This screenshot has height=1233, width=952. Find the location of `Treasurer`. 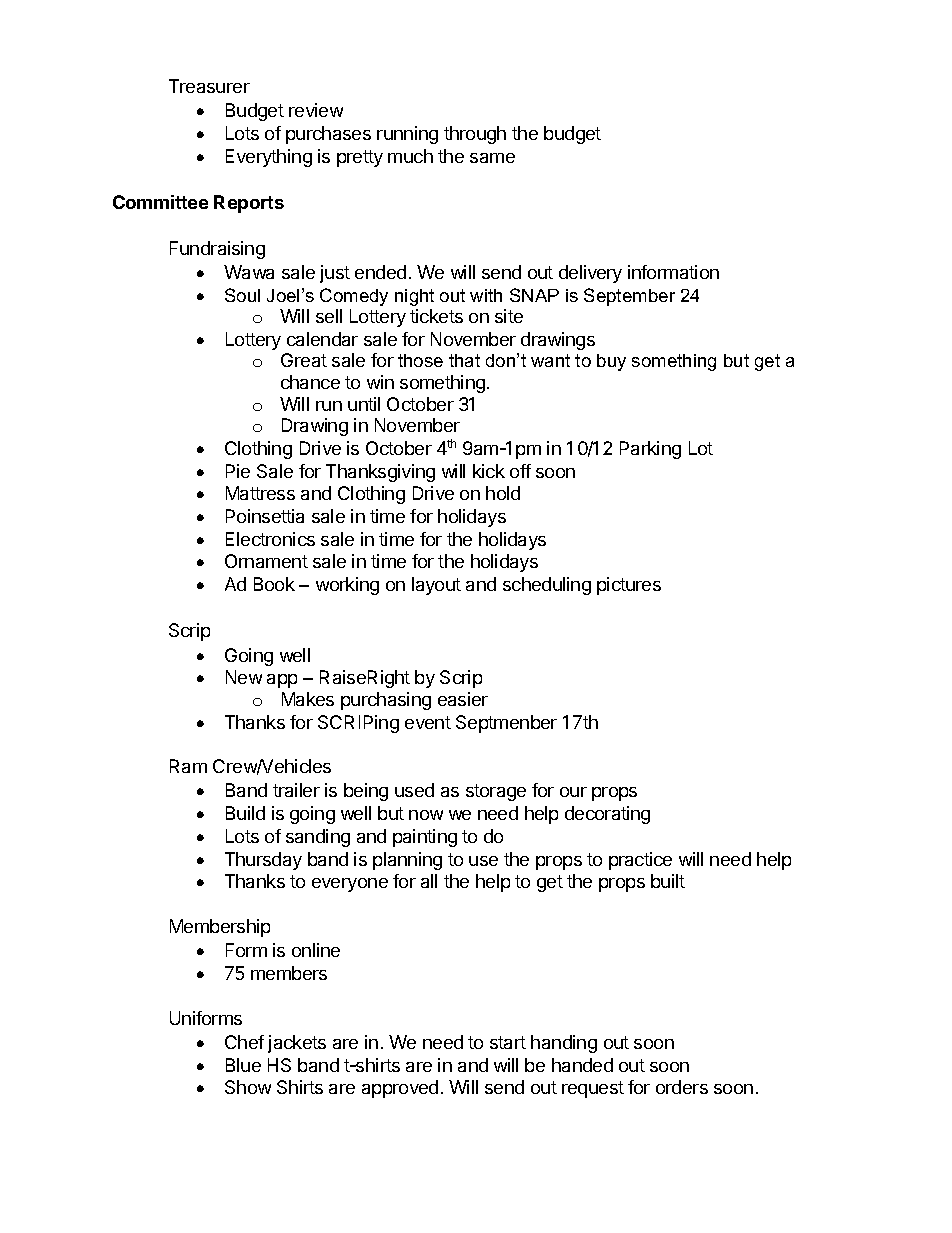

Treasurer is located at coordinates (209, 86).
